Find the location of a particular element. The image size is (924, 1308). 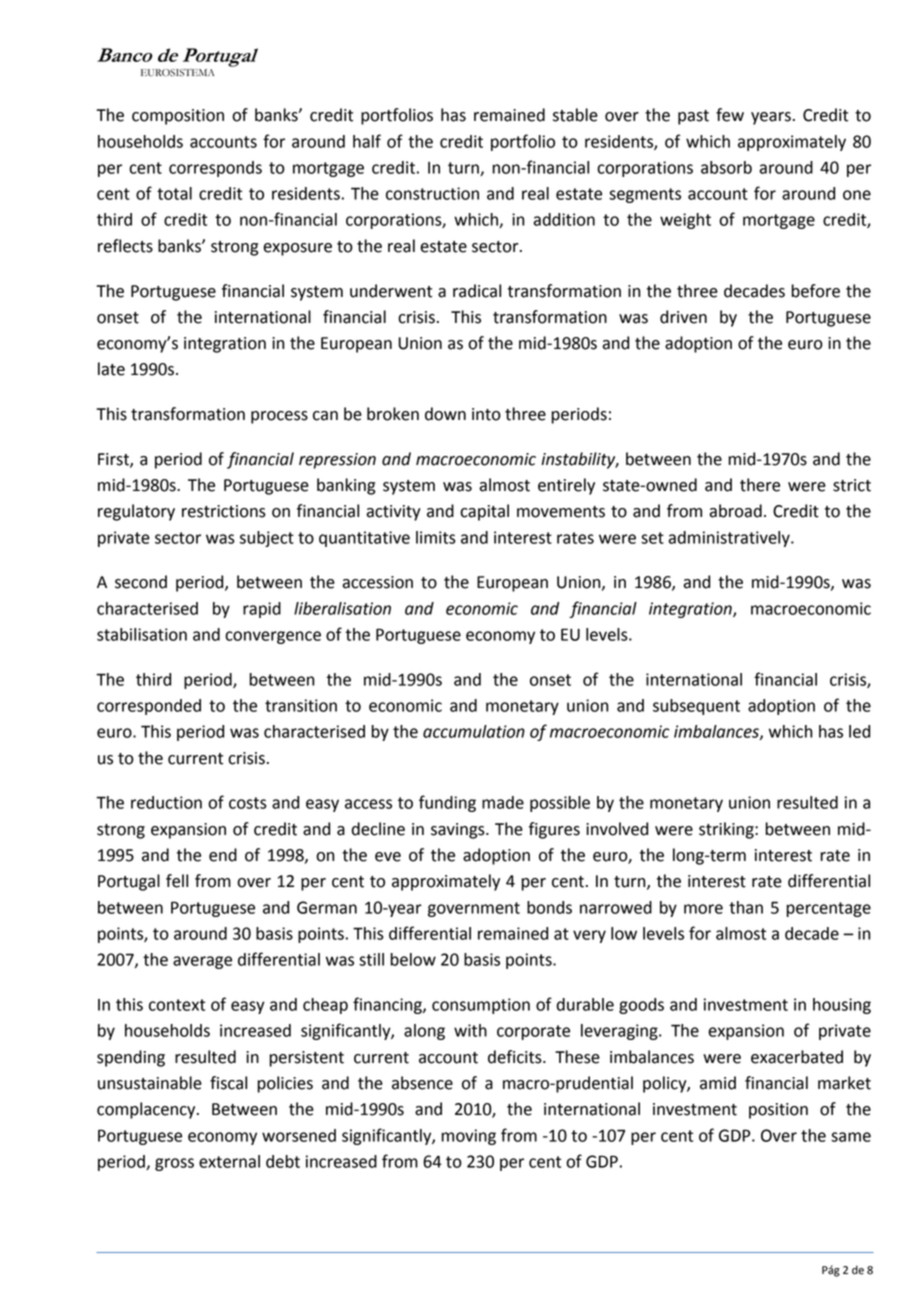

external is located at coordinates (229, 1161).
